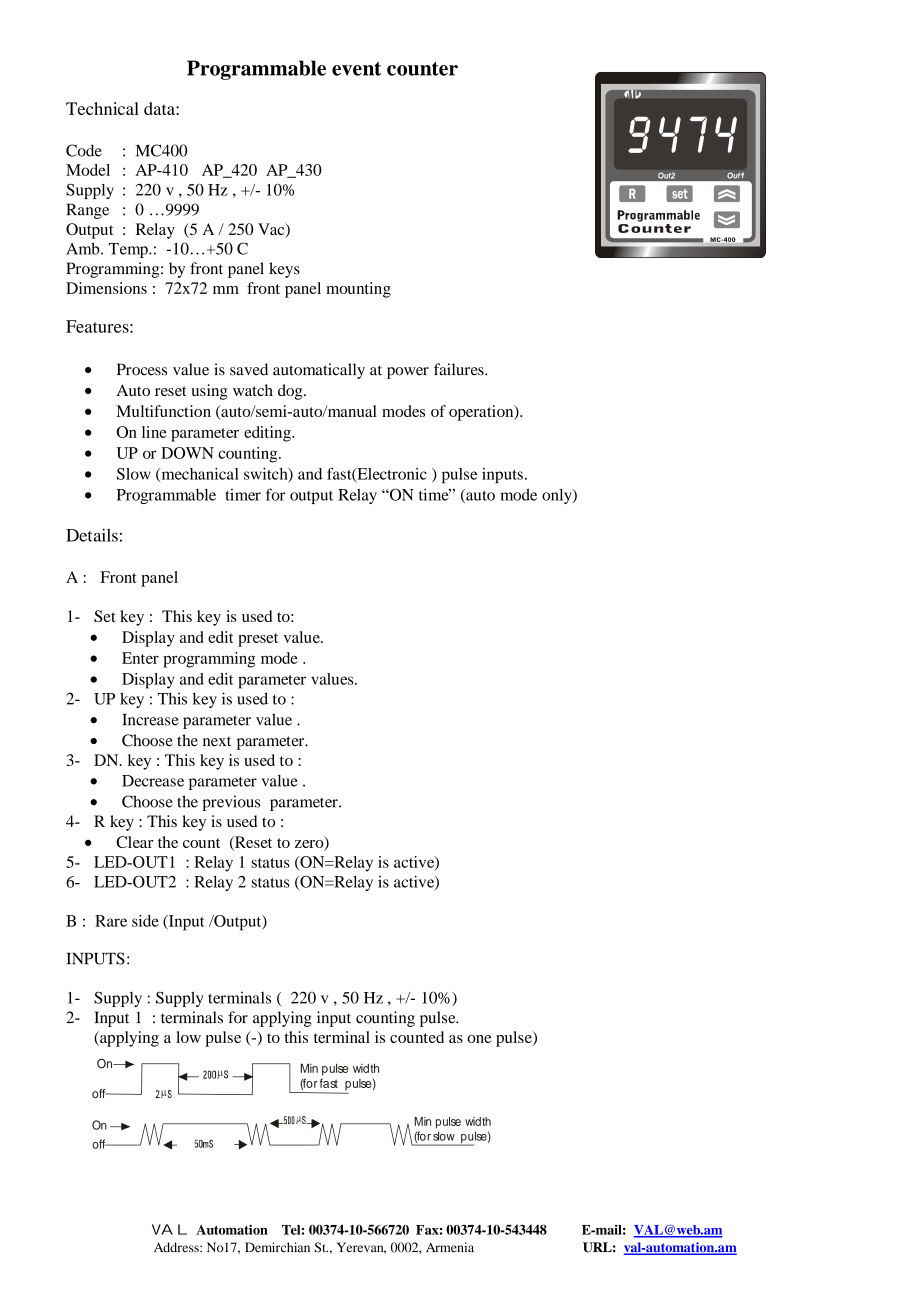  I want to click on next, so click(217, 741).
